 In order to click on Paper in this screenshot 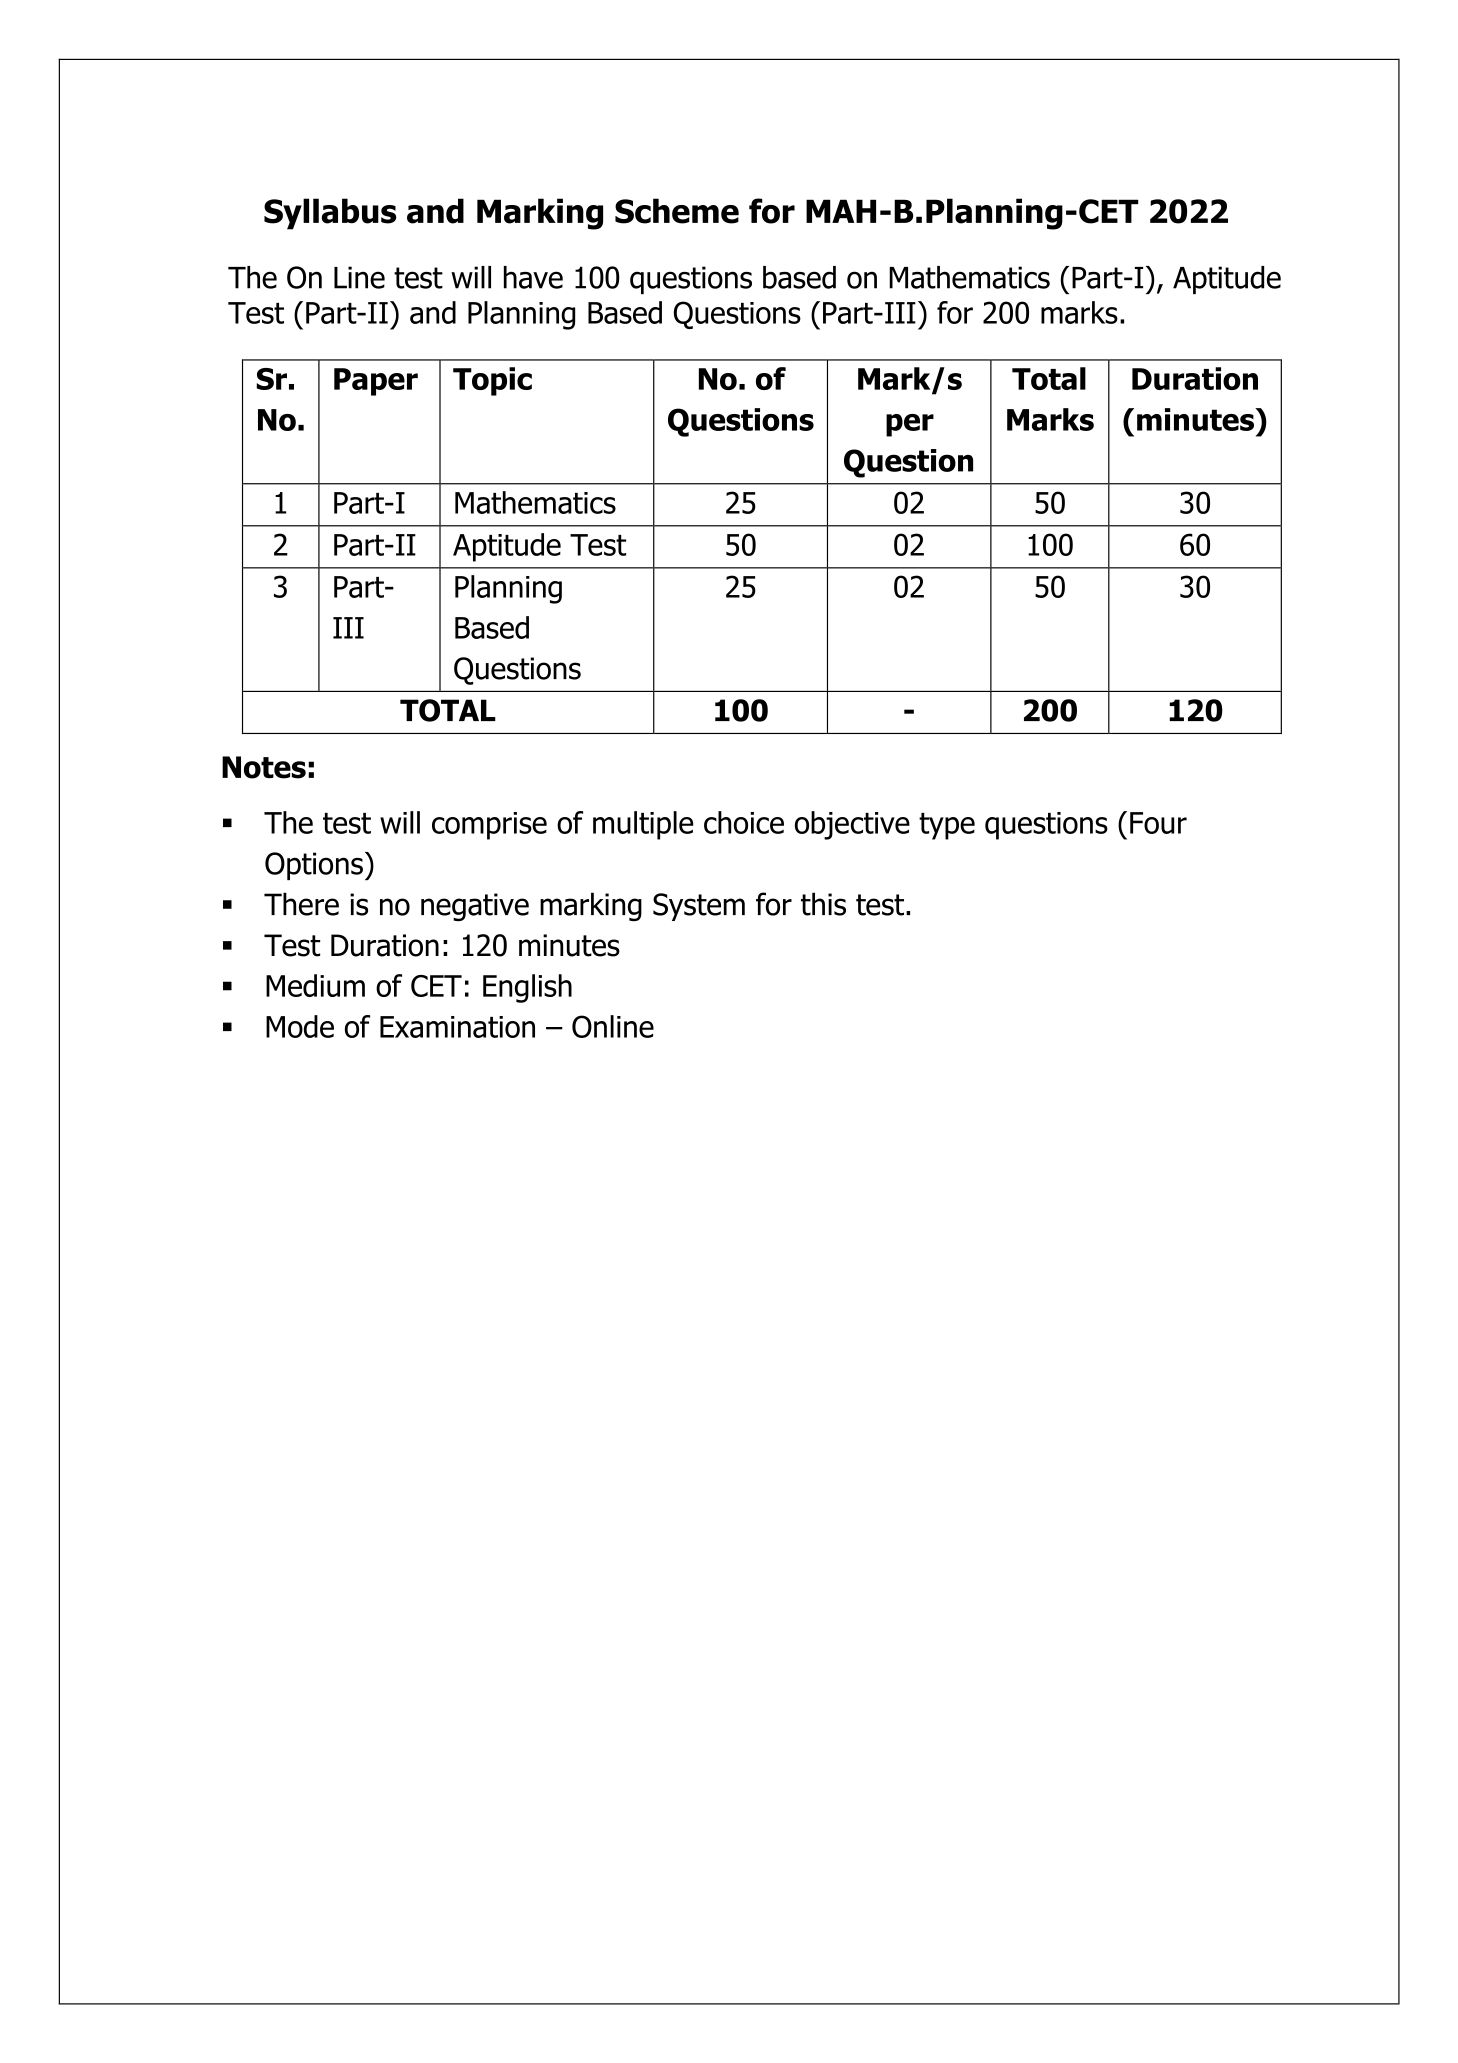, I will do `click(376, 382)`.
